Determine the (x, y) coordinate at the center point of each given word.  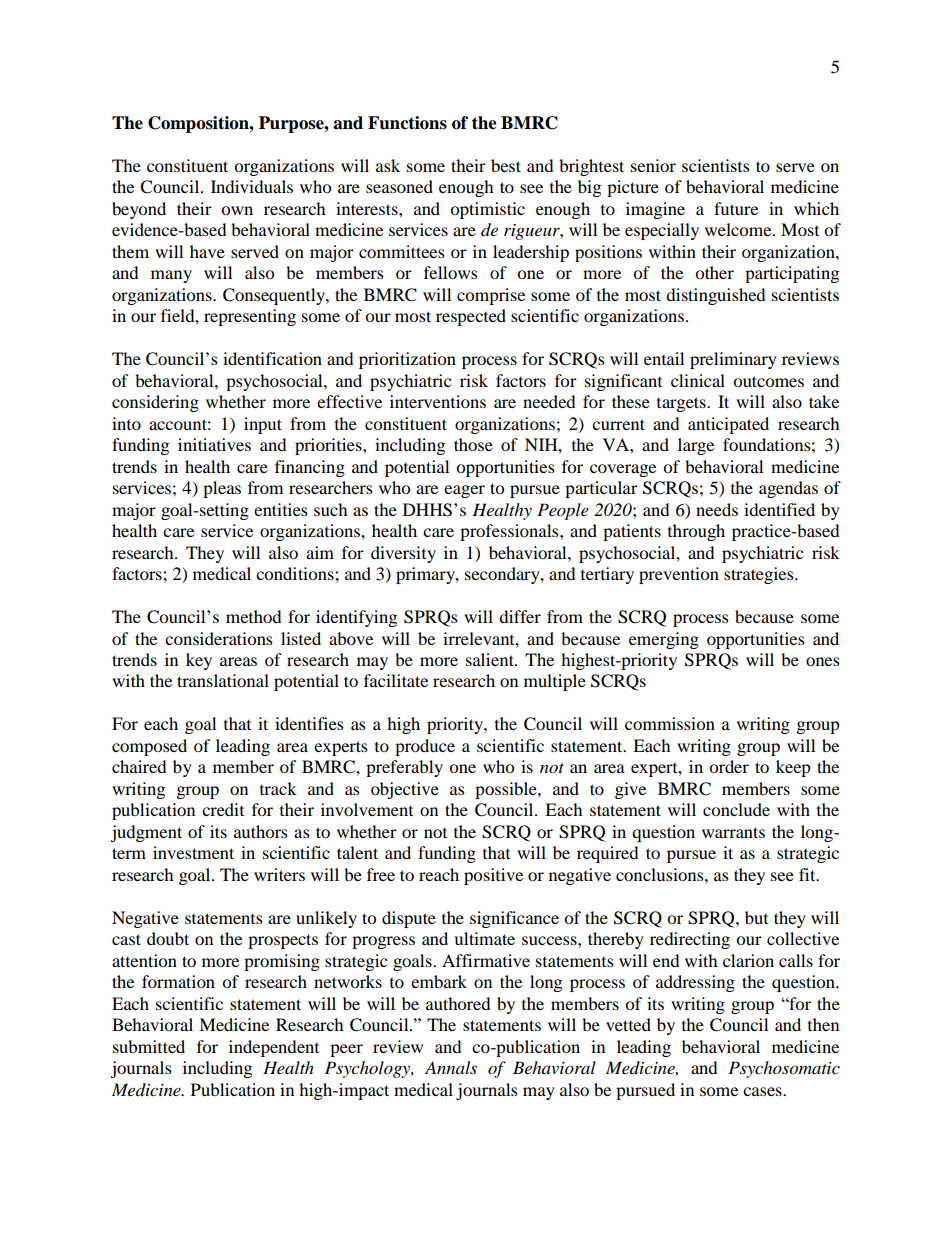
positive (493, 876)
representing (250, 317)
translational (223, 680)
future (736, 208)
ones (823, 661)
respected (471, 317)
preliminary (733, 360)
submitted (149, 1046)
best (506, 165)
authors (261, 831)
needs (717, 509)
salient (491, 659)
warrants (733, 832)
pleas (222, 489)
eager (464, 491)
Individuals (252, 186)
